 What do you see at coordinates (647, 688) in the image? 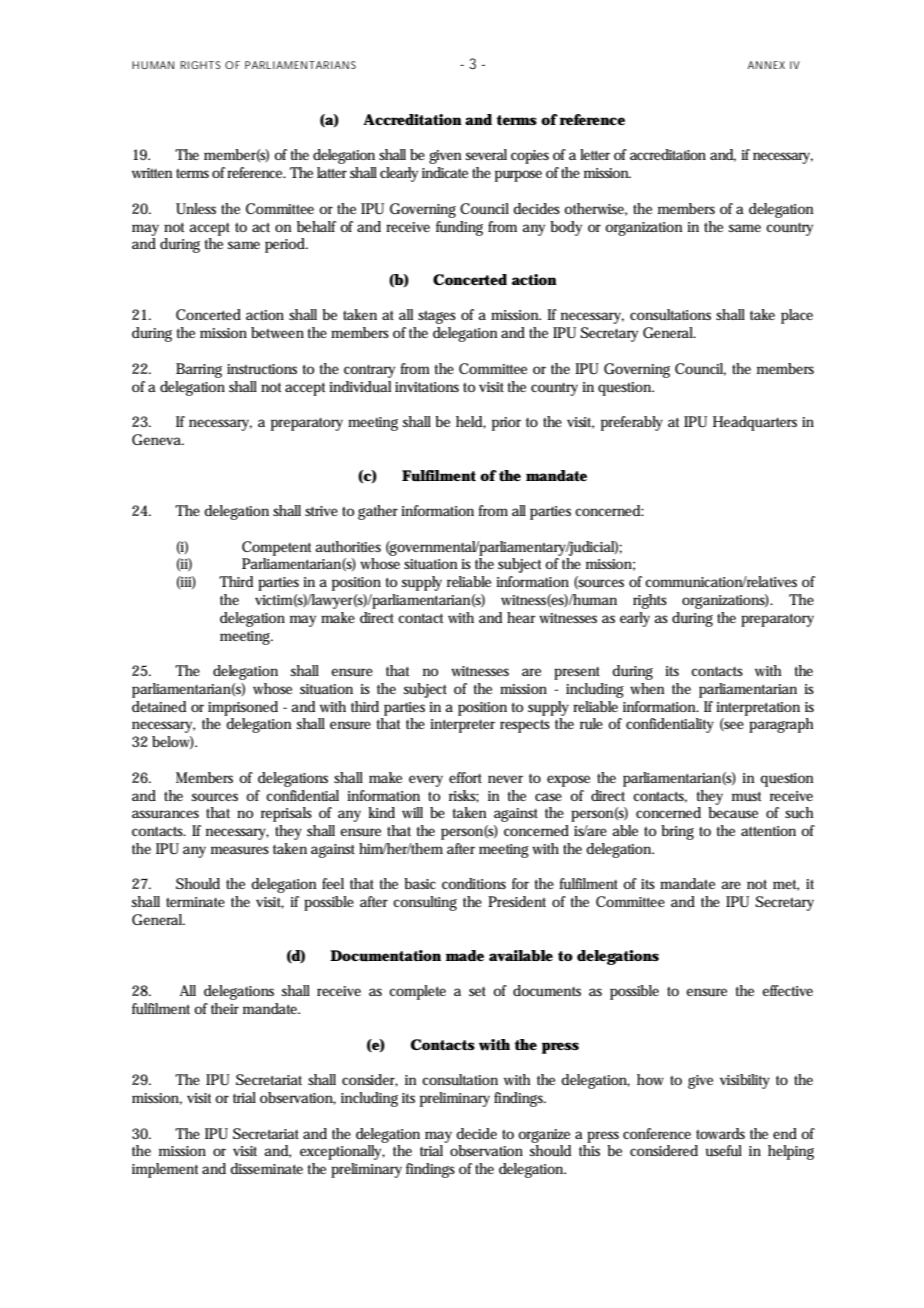
I see `when` at bounding box center [647, 688].
